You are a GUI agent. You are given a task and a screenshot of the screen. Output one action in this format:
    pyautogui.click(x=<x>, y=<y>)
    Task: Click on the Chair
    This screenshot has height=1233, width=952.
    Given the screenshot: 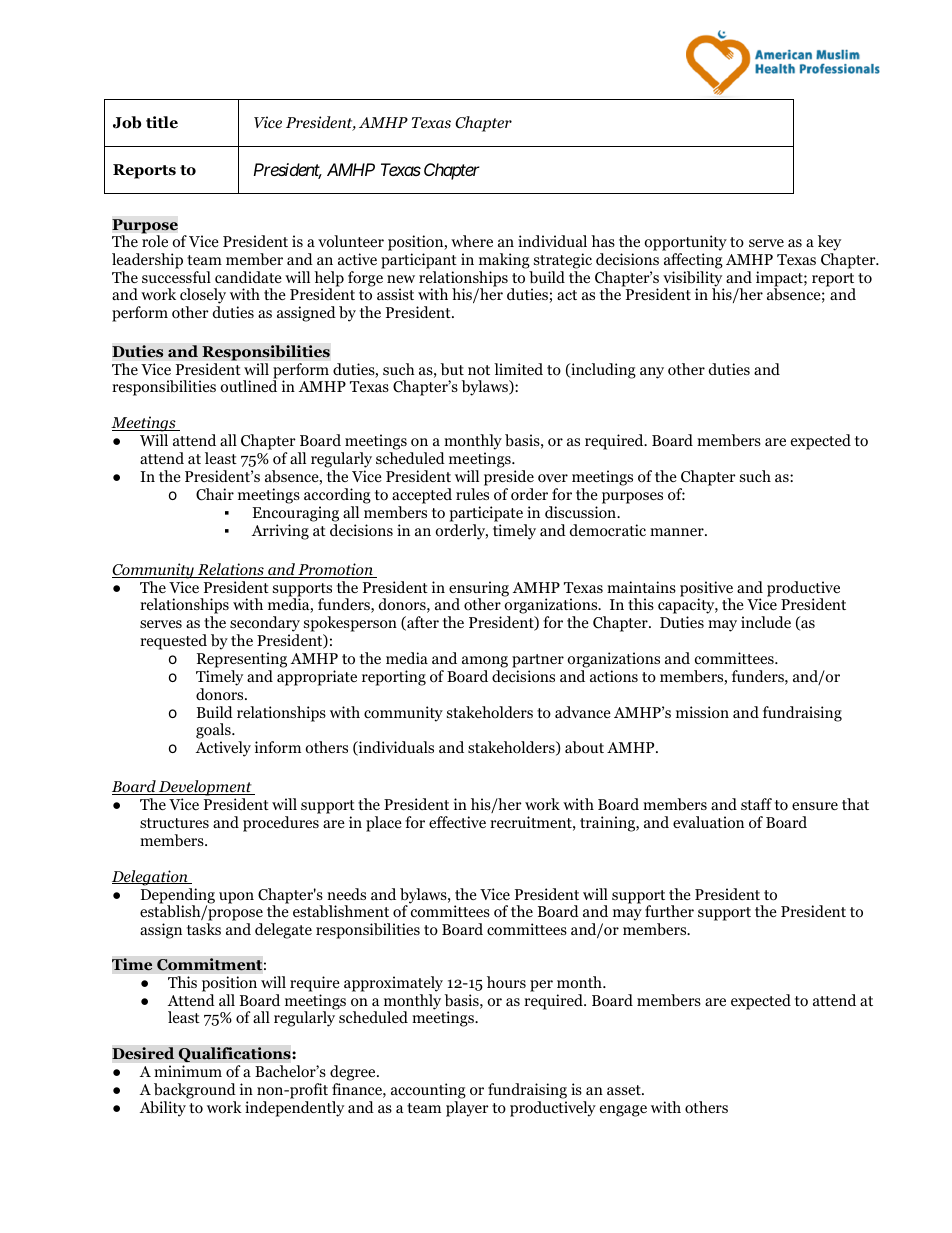 What is the action you would take?
    pyautogui.click(x=215, y=494)
